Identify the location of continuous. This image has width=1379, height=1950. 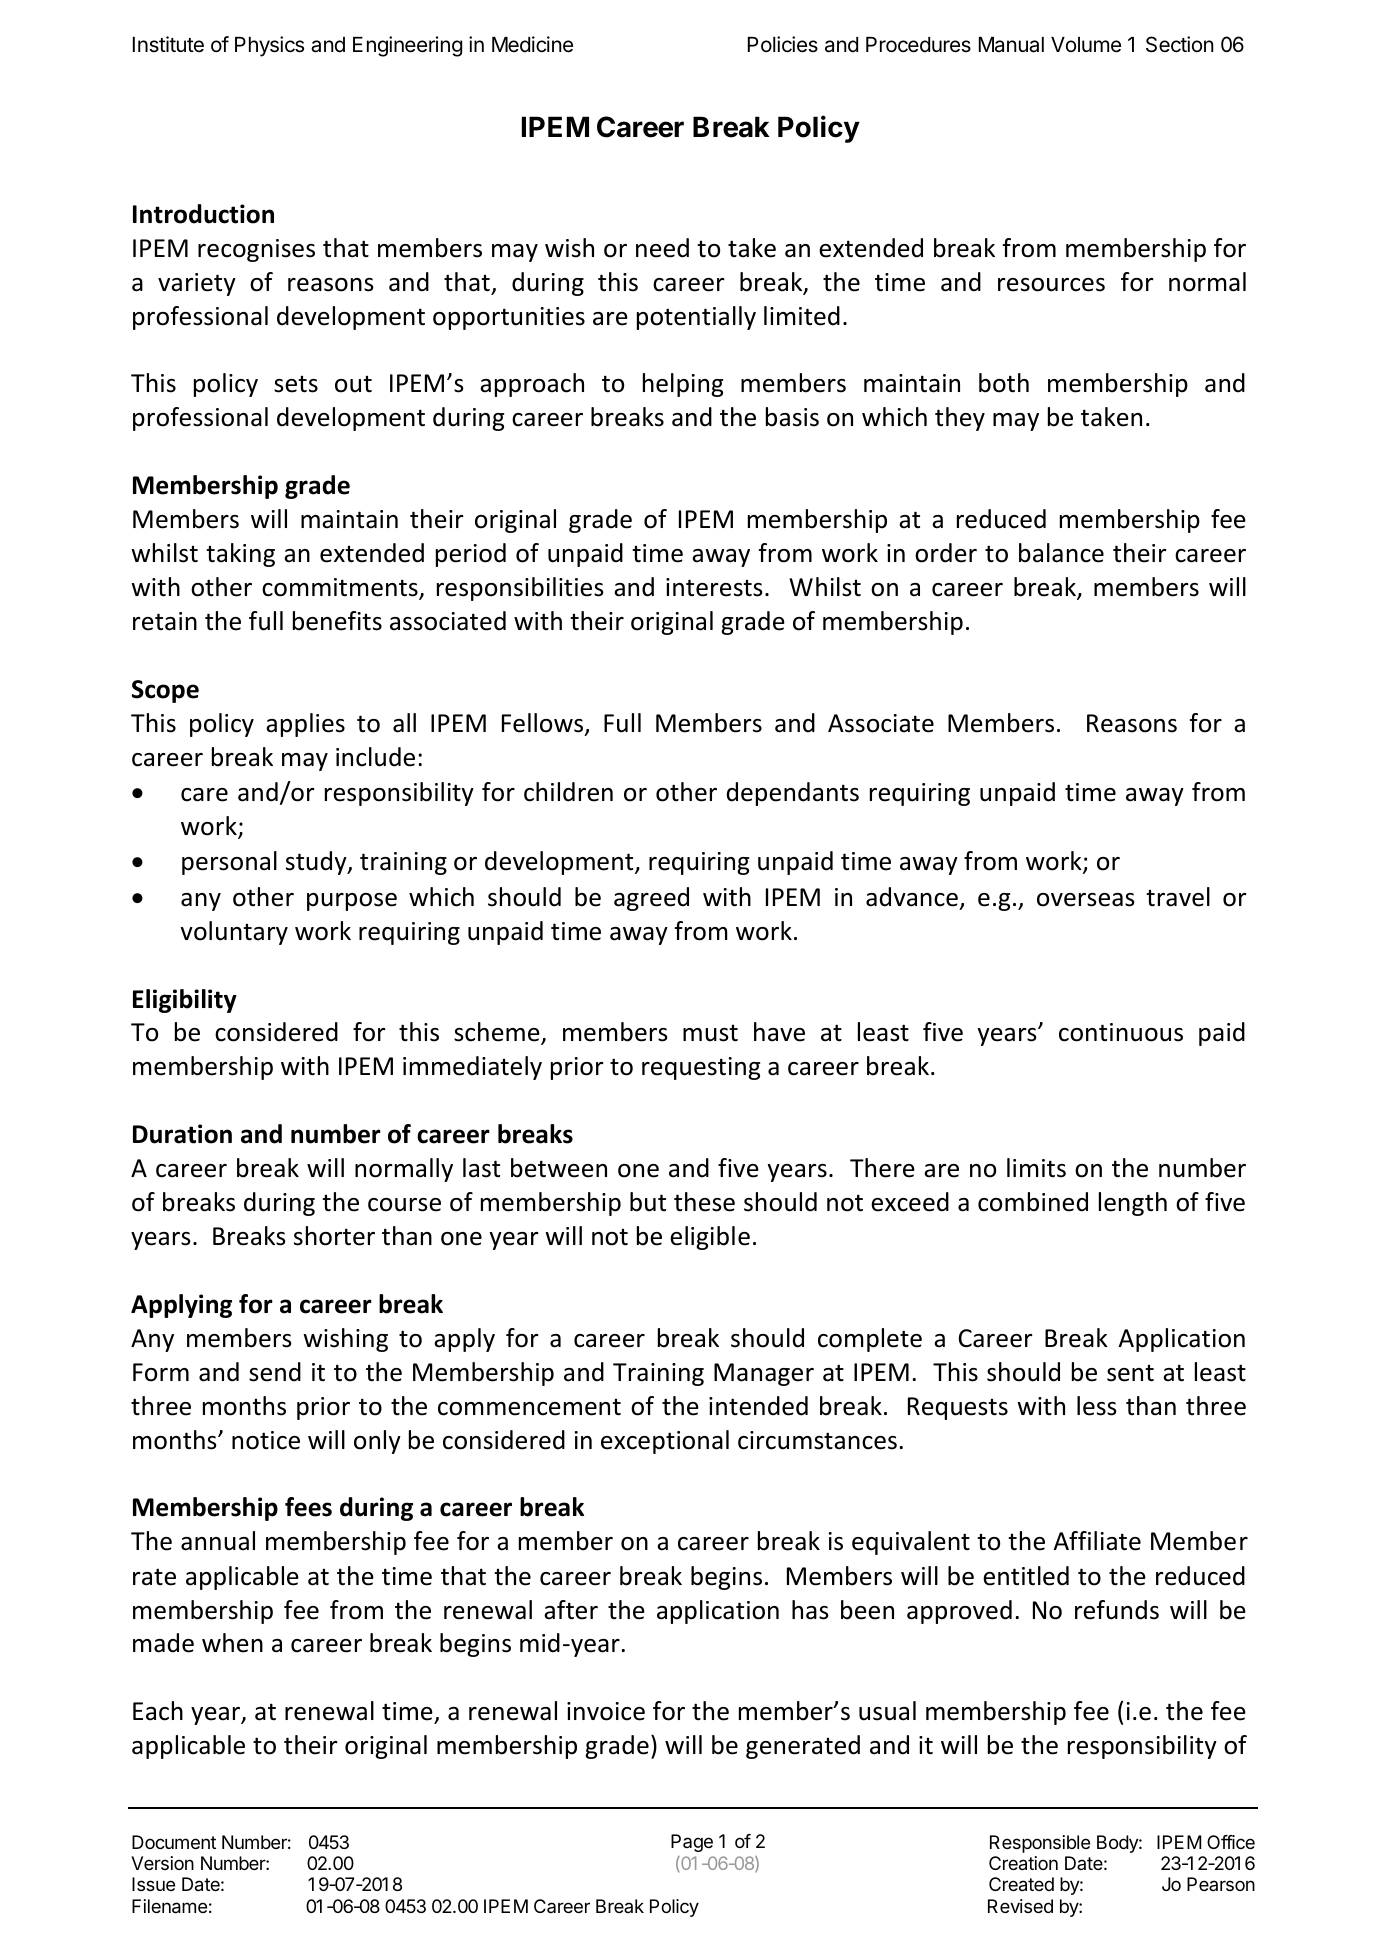
(1121, 1032).
